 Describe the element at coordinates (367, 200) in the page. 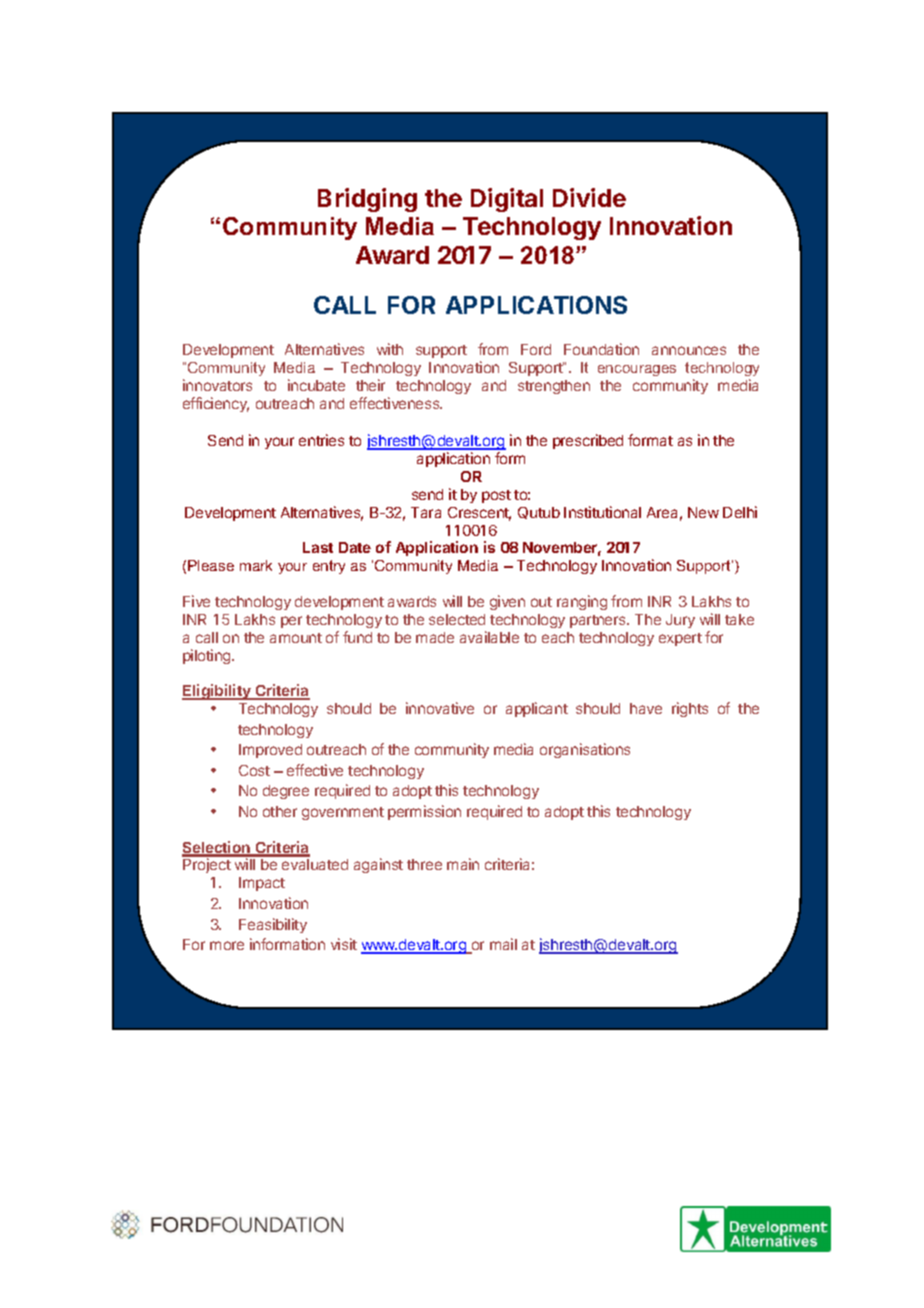

I see `Bridging` at that location.
